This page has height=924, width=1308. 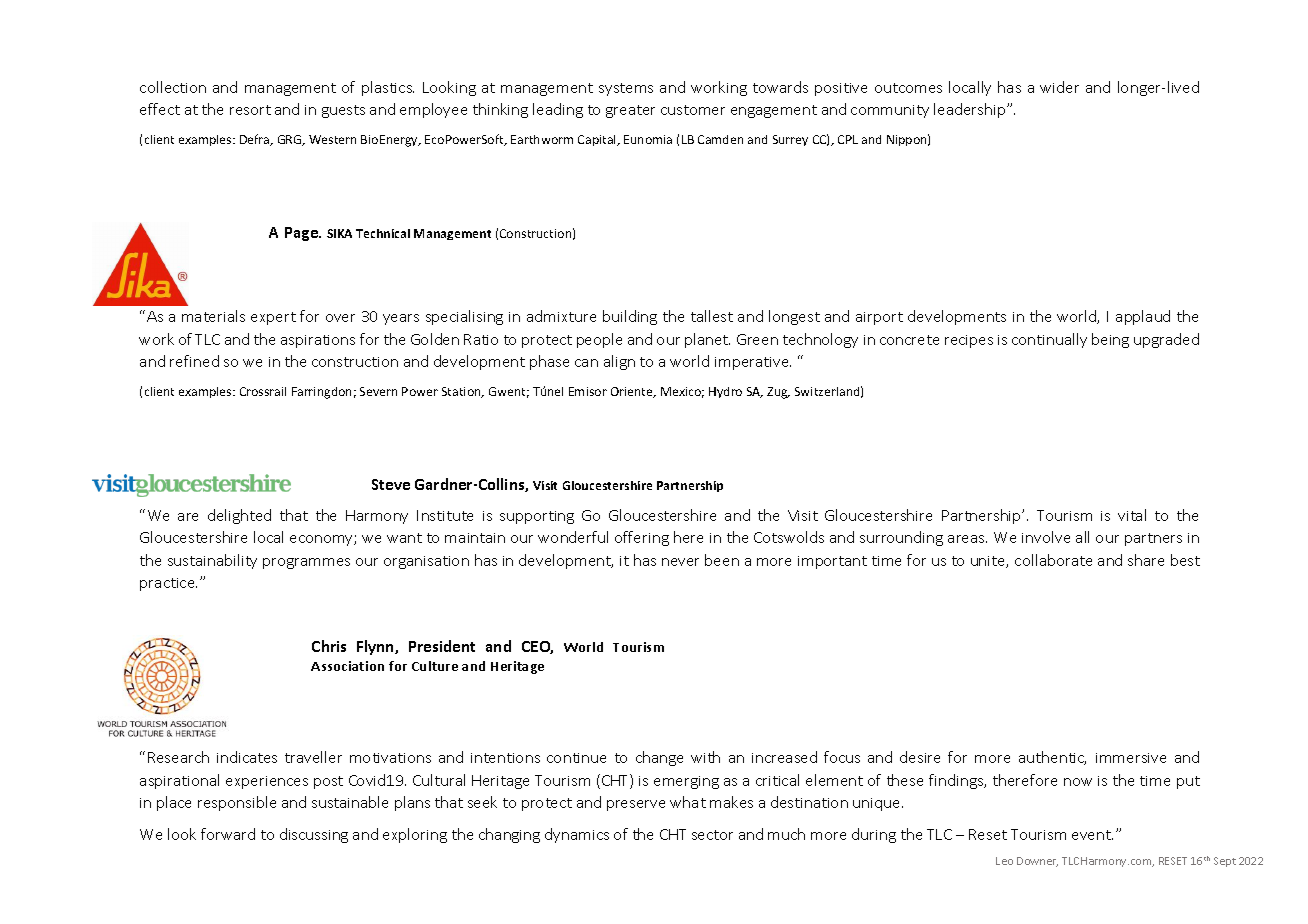 I want to click on wider, so click(x=1059, y=87).
